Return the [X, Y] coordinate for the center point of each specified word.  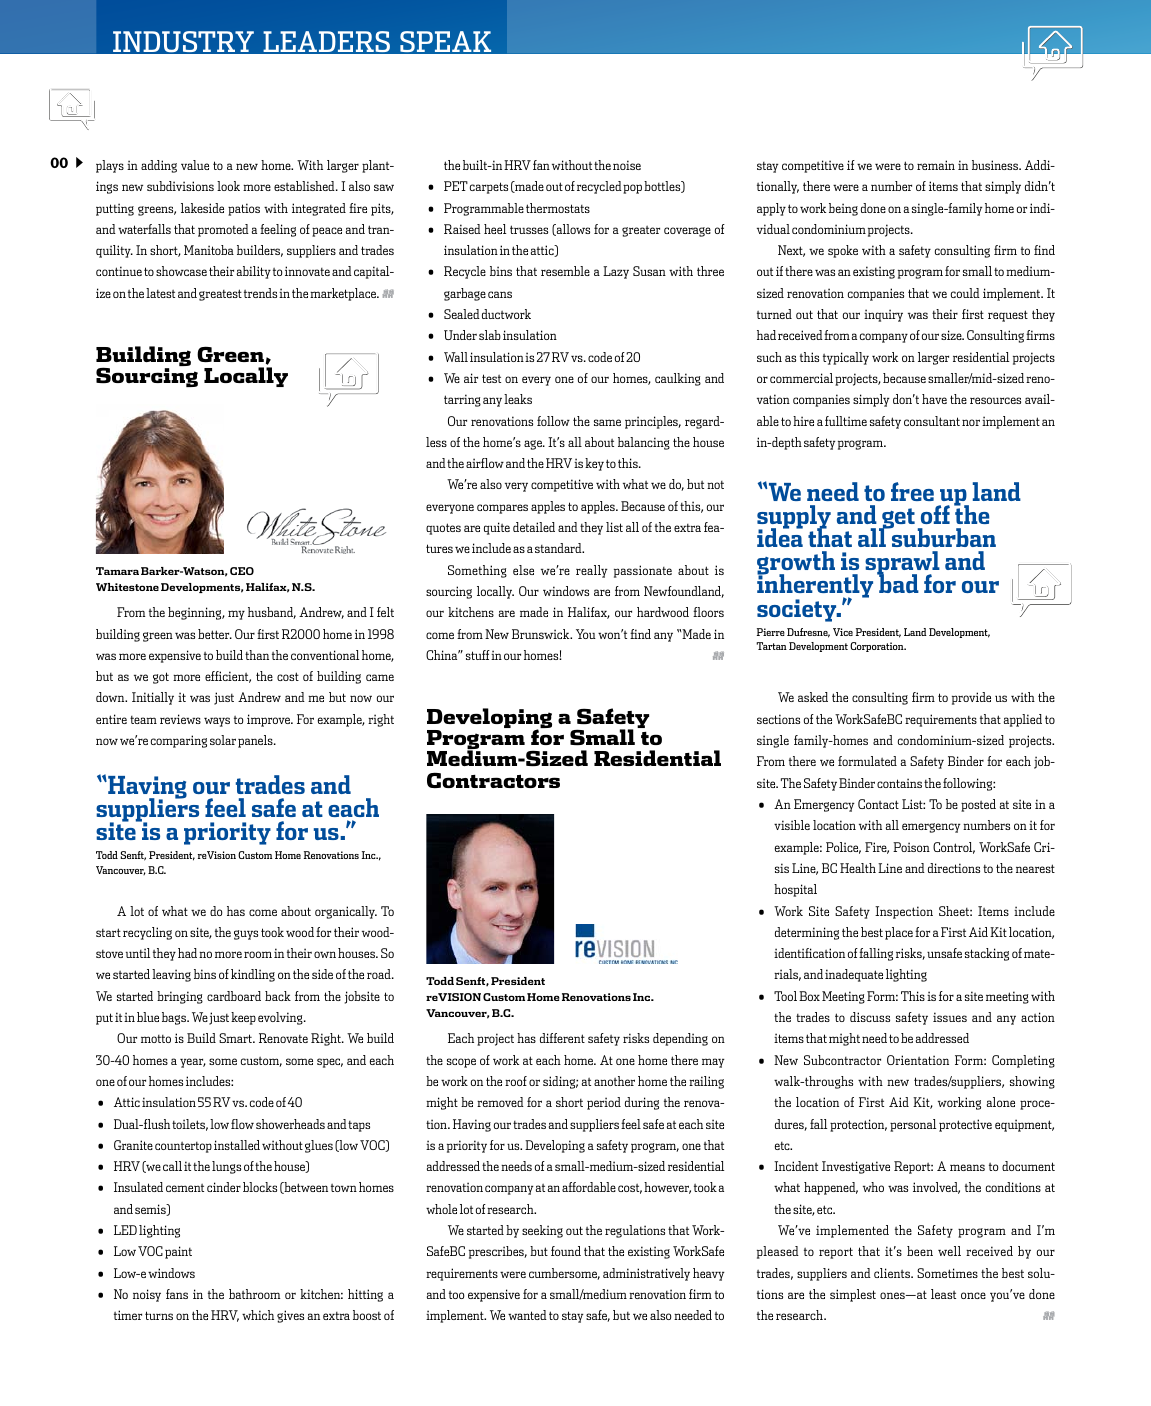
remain [936, 165]
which [258, 1315]
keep [243, 1018]
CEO [242, 571]
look [228, 186]
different [562, 1038]
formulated [867, 761]
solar [223, 740]
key [594, 464]
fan [541, 165]
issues [950, 1017]
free [912, 491]
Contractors [493, 780]
